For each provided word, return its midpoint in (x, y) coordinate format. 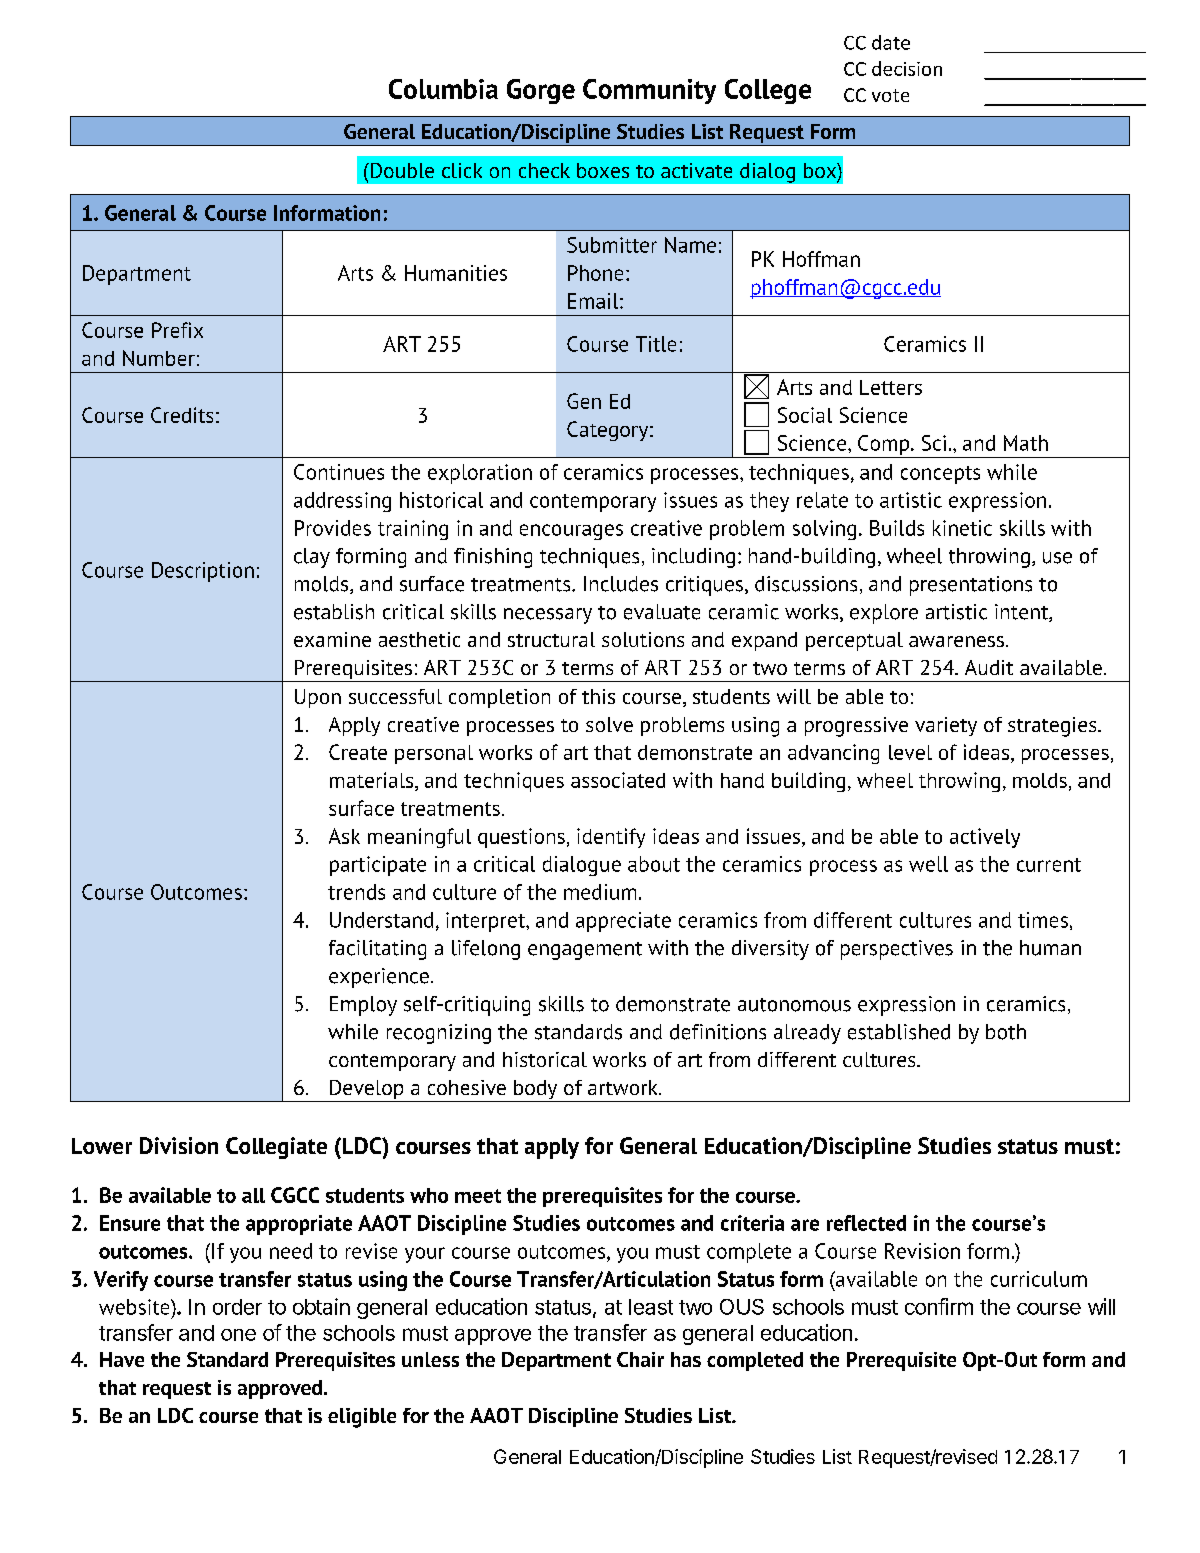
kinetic (962, 528)
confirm (939, 1306)
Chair (640, 1359)
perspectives (897, 950)
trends (356, 892)
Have (122, 1359)
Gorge (541, 91)
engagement (585, 951)
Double (401, 170)
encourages (571, 532)
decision (907, 68)
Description (203, 572)
